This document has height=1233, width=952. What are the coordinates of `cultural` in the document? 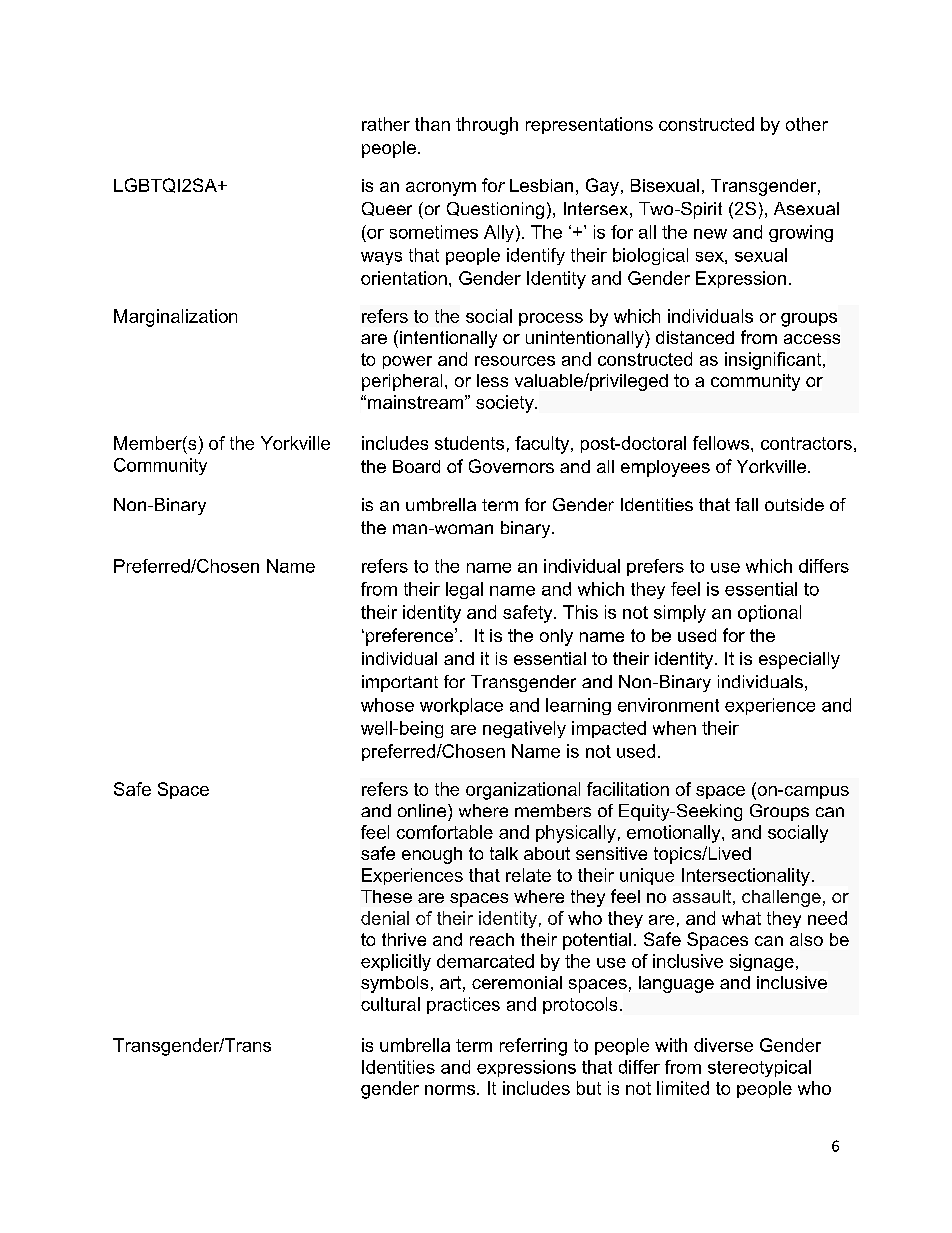 It's located at (390, 1004).
